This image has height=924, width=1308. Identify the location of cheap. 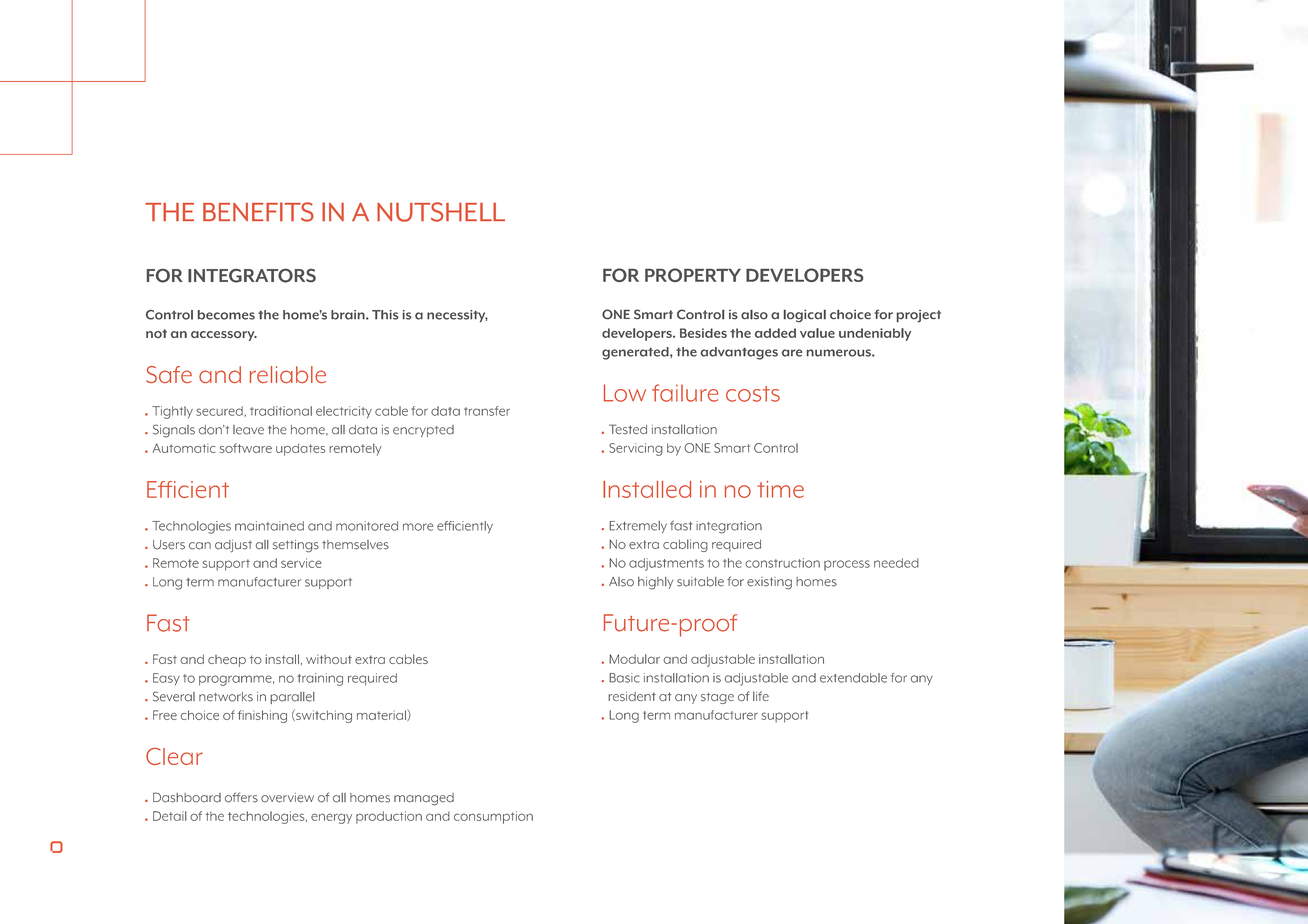
(227, 661).
